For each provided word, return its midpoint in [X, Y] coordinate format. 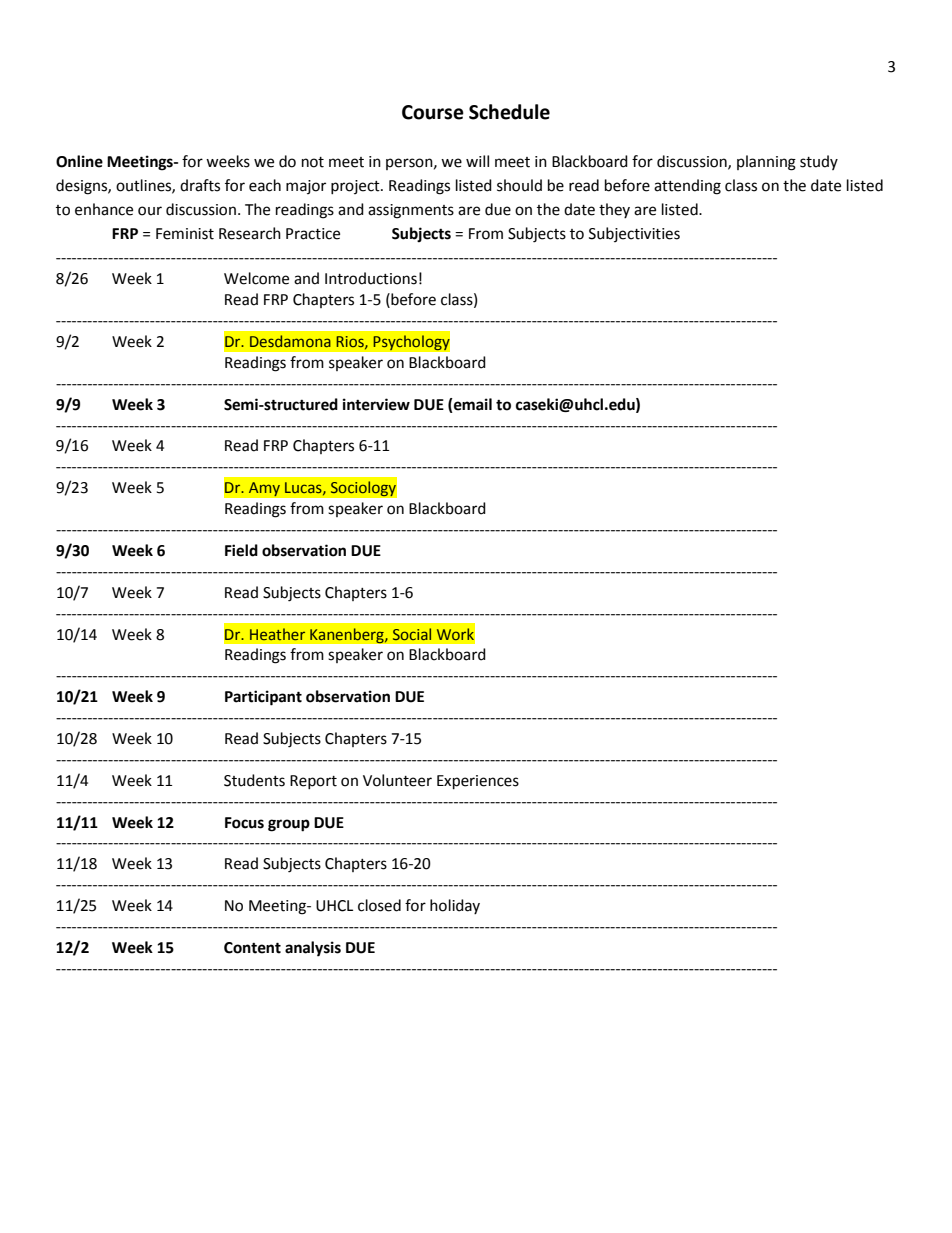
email [472, 404]
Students [254, 780]
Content [252, 948]
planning [766, 163]
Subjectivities [634, 234]
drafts [200, 185]
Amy [264, 489]
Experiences [478, 782]
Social [412, 634]
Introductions [371, 278]
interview [376, 404]
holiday [455, 906]
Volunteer [397, 780]
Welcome [256, 278]
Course [433, 112]
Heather [277, 634]
